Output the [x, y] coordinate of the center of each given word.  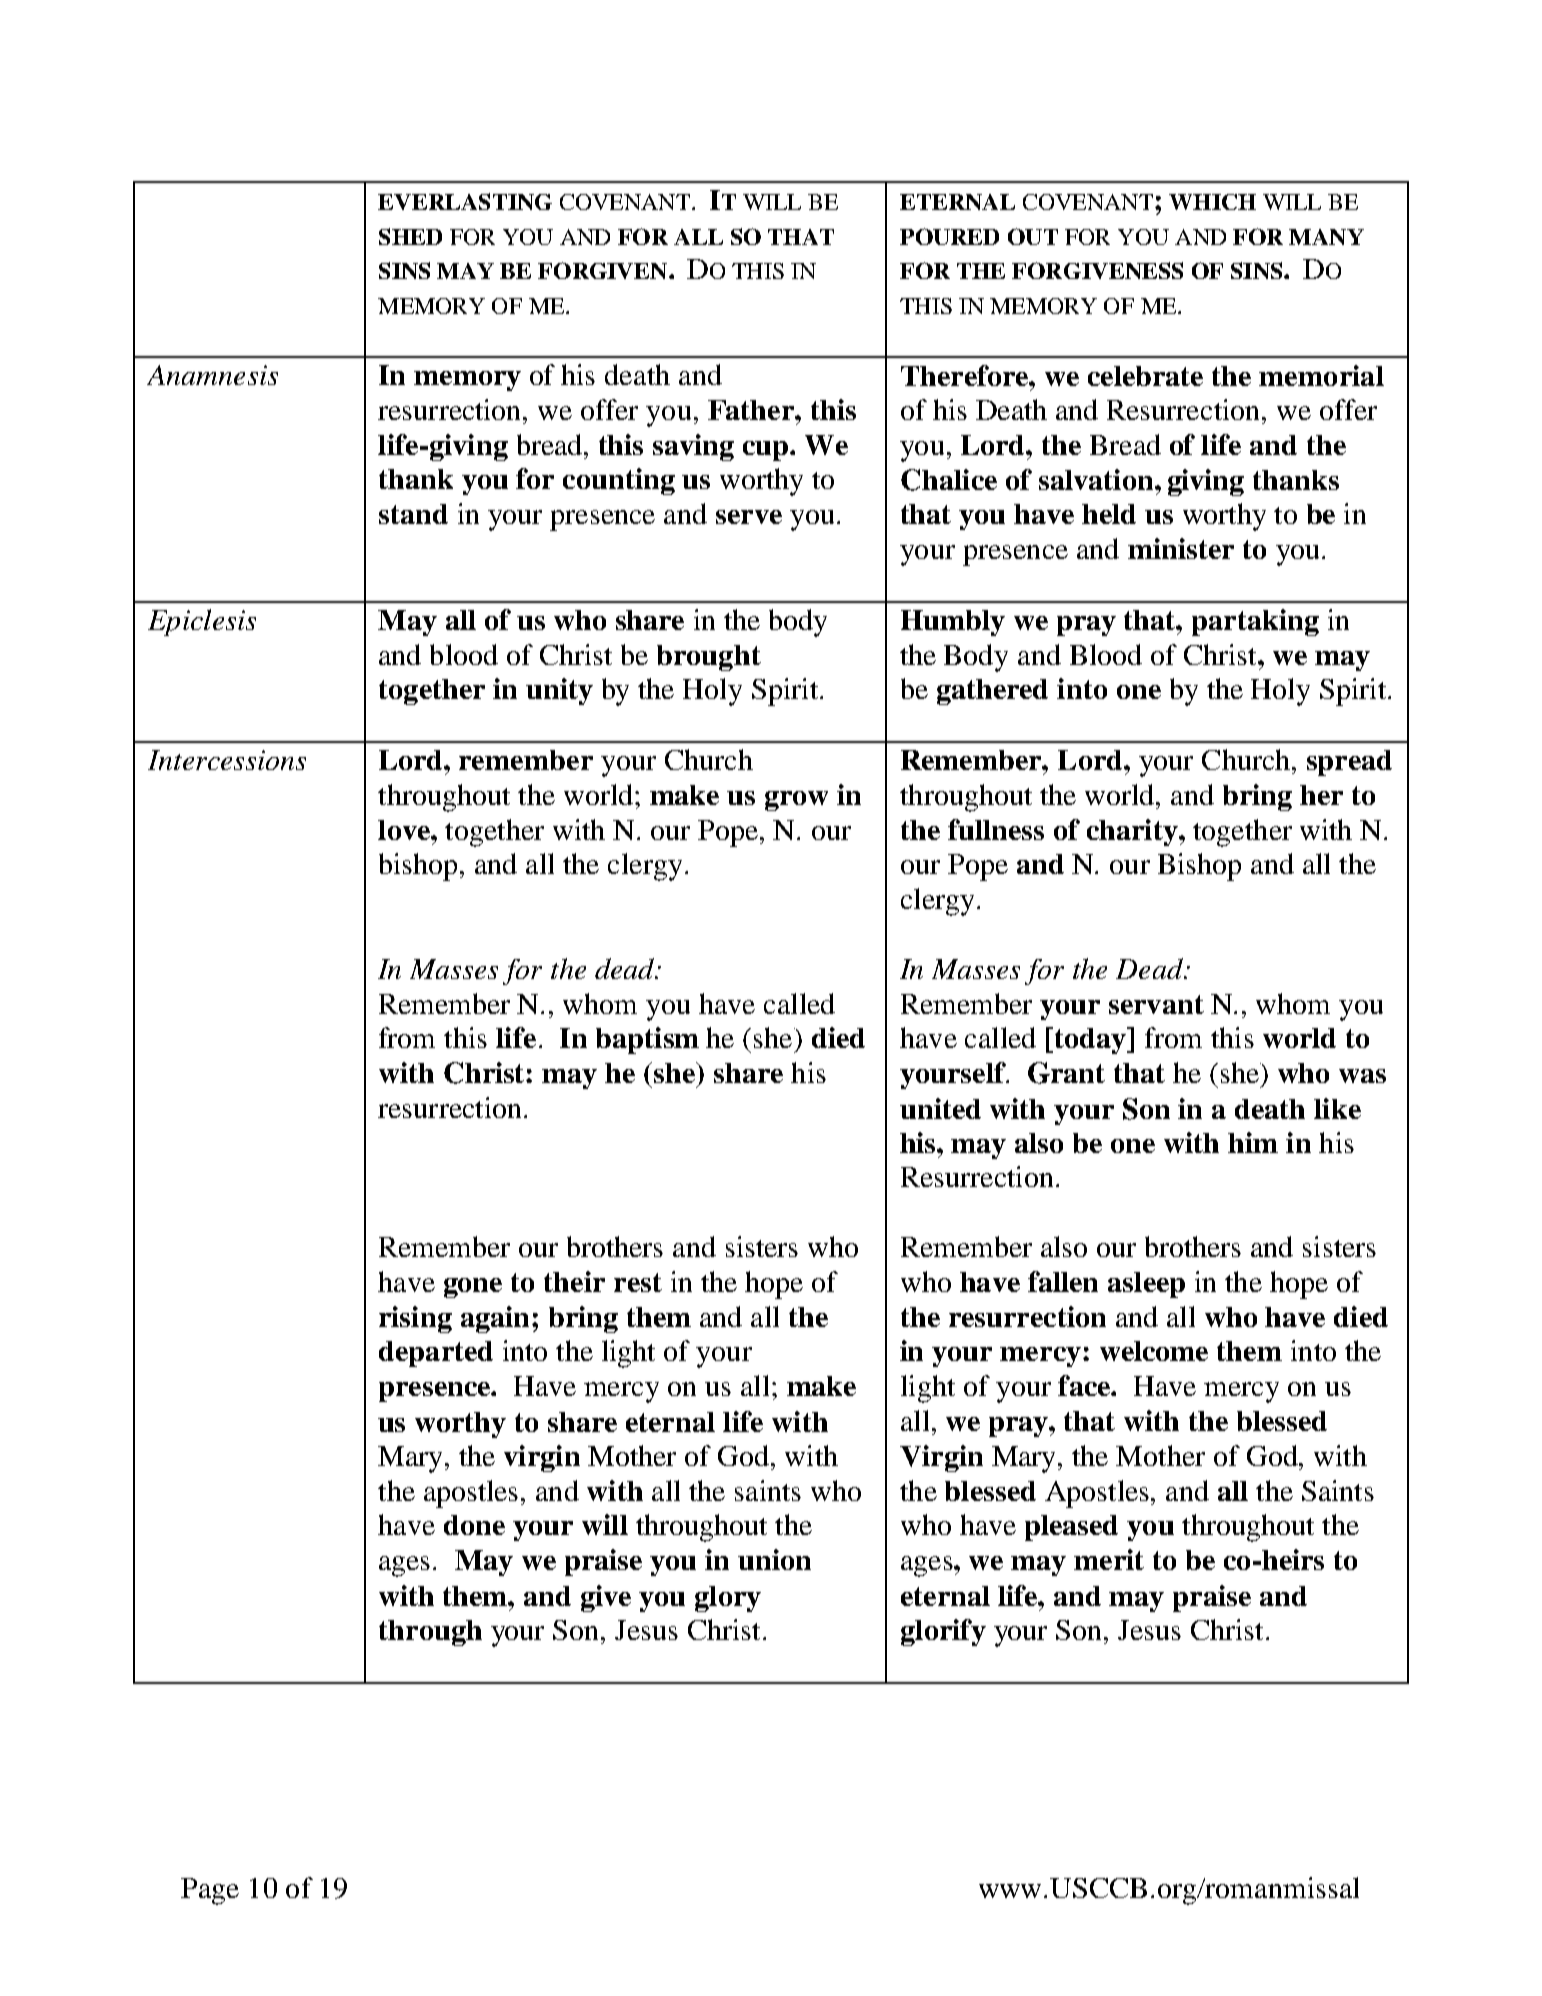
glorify [943, 1632]
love [405, 830]
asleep [1146, 1285]
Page [210, 1891]
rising [415, 1319]
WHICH [1212, 202]
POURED [949, 236]
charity [1133, 832]
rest [638, 1282]
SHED [410, 236]
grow [796, 801]
